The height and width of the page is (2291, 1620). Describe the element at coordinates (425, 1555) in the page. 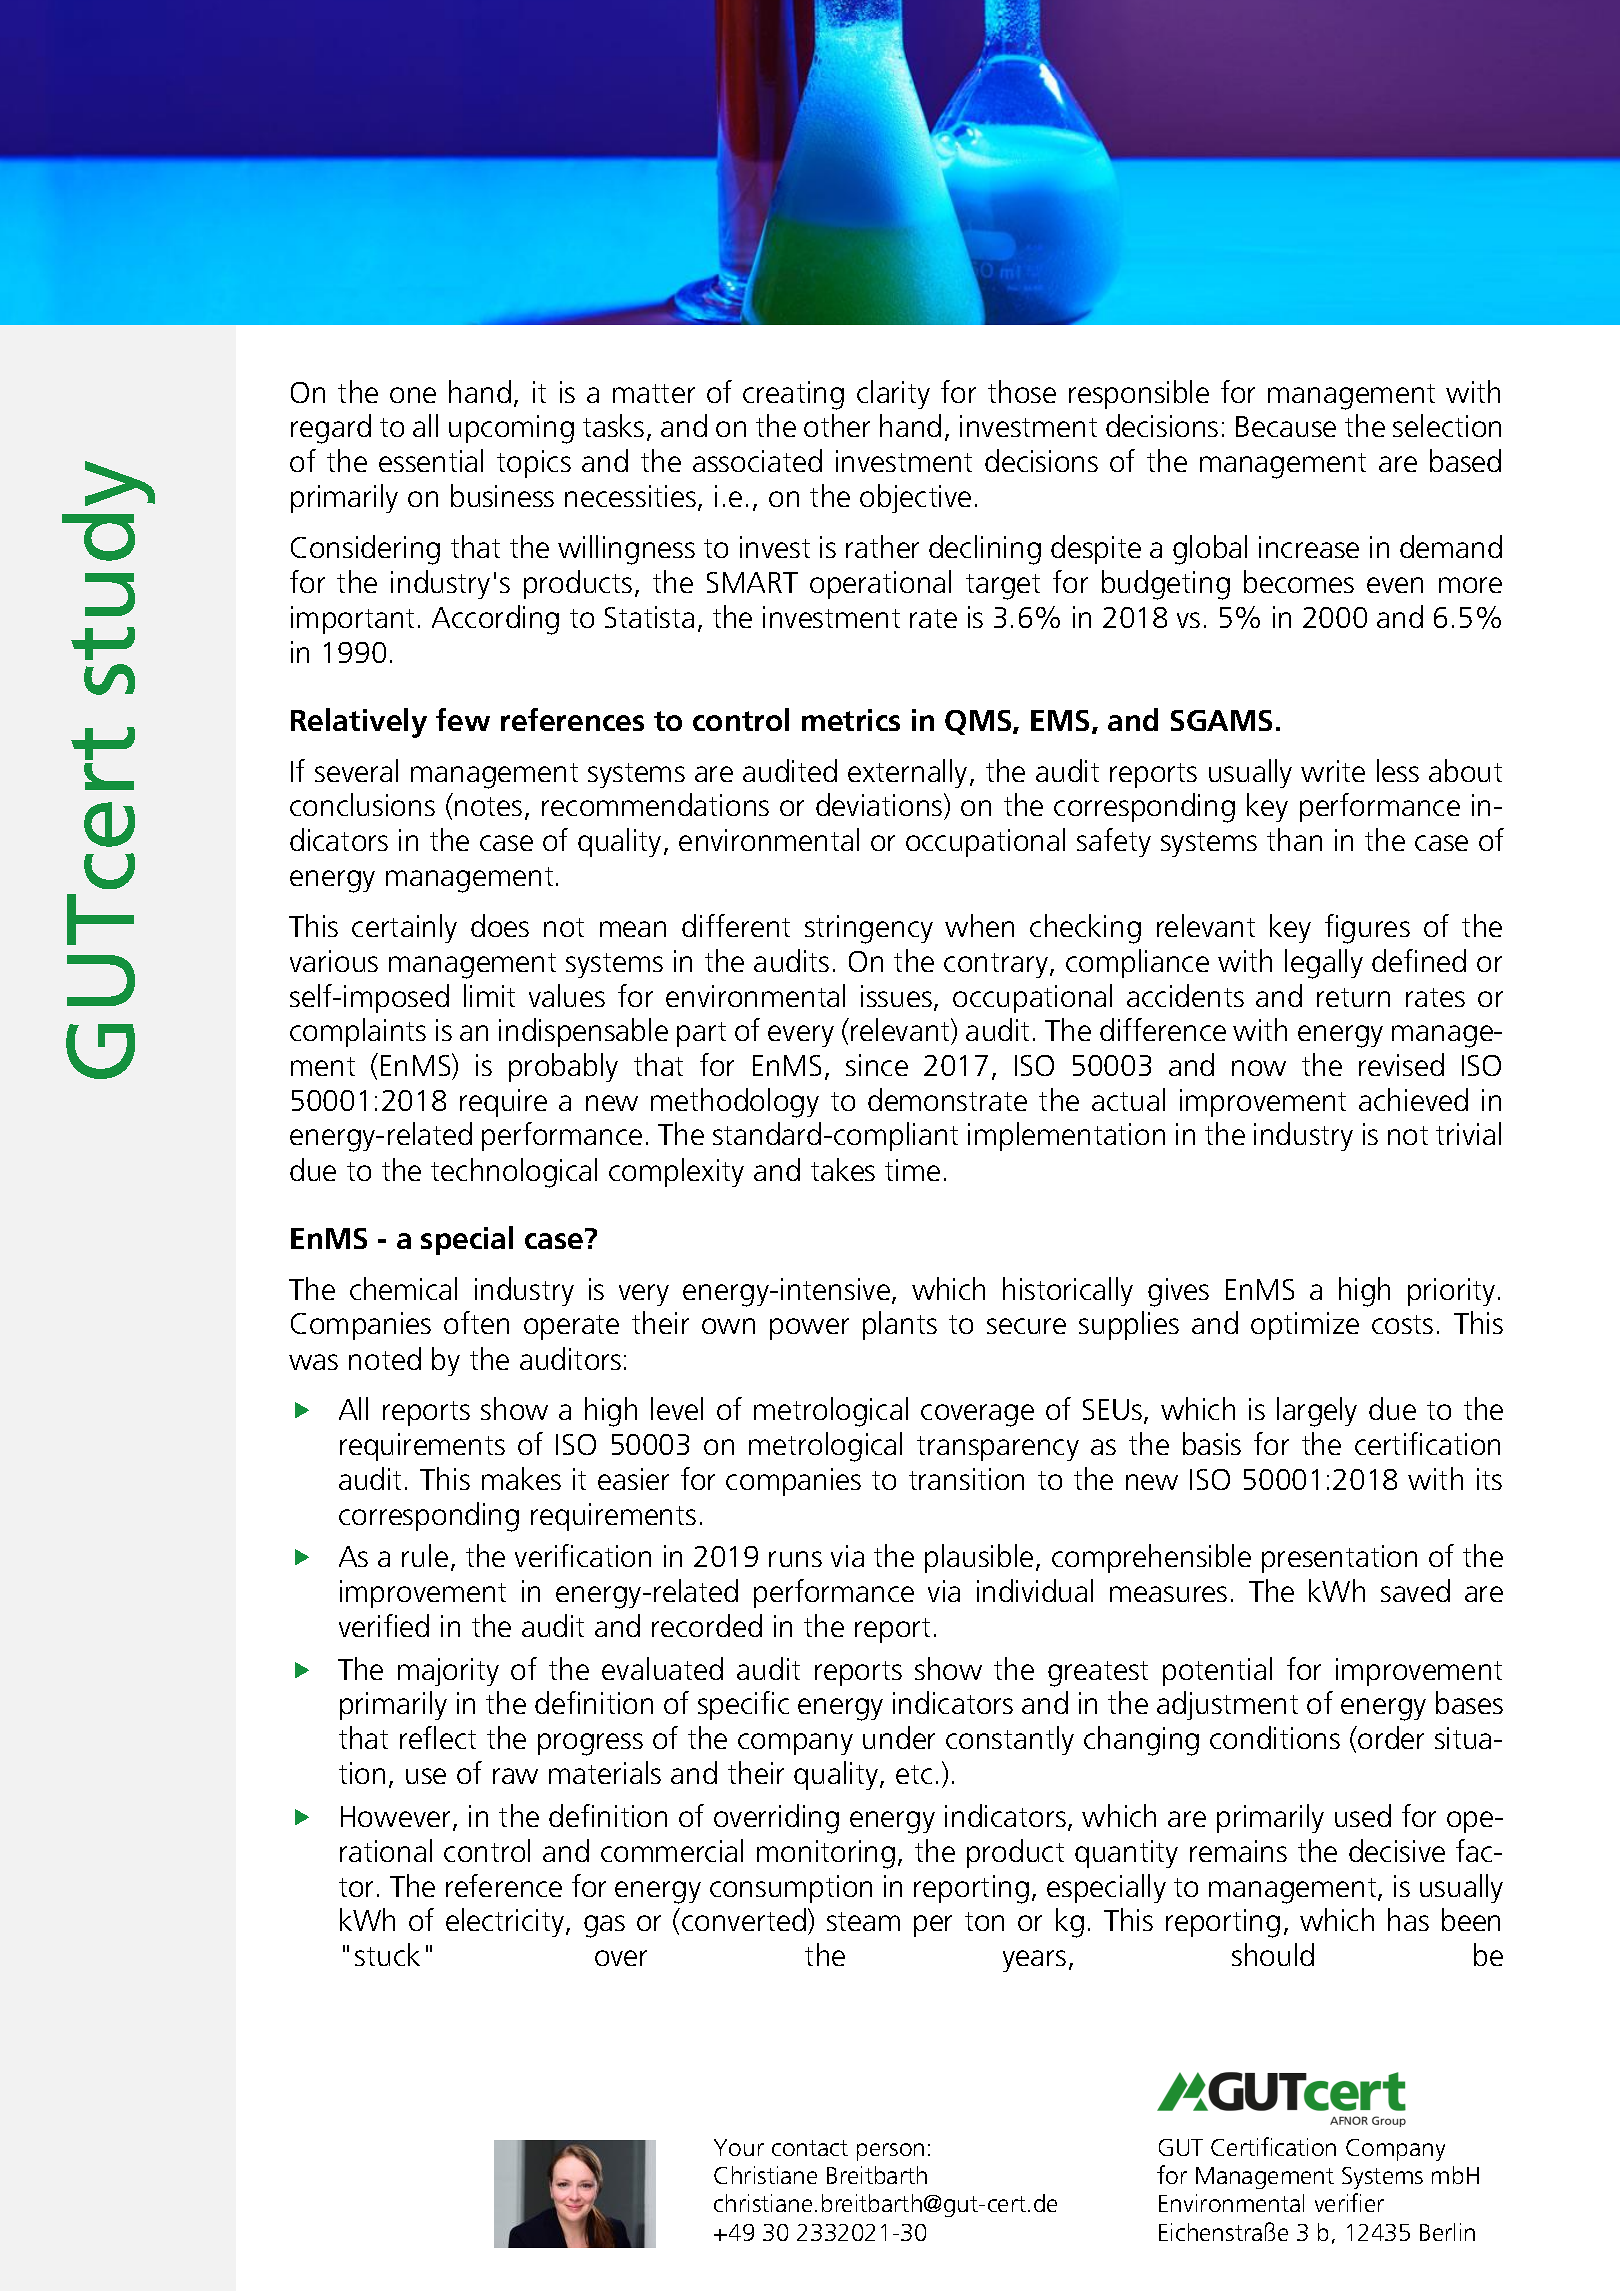

I see `rule` at that location.
